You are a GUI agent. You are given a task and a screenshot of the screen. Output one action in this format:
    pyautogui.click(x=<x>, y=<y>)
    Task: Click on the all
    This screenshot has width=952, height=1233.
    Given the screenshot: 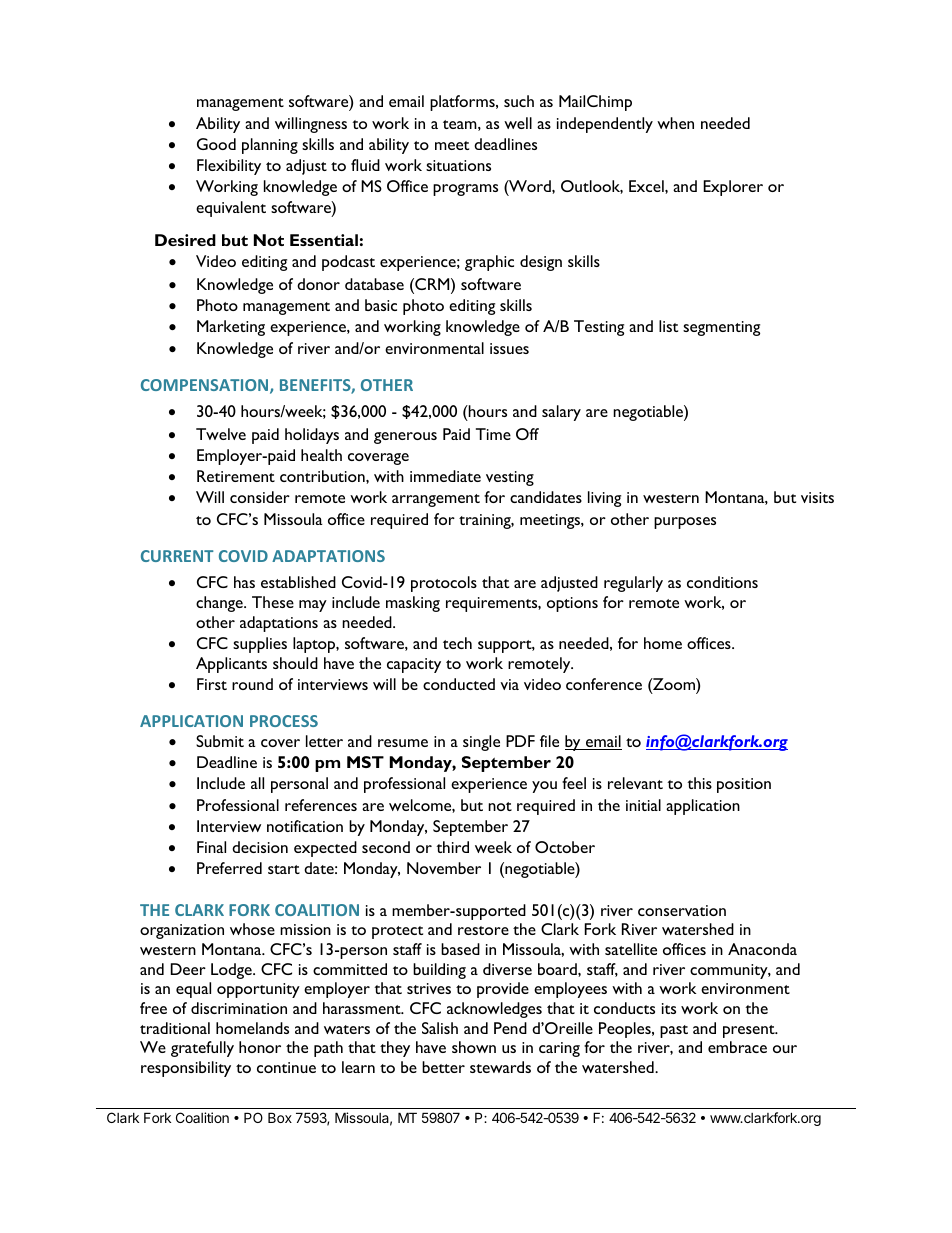 What is the action you would take?
    pyautogui.click(x=257, y=783)
